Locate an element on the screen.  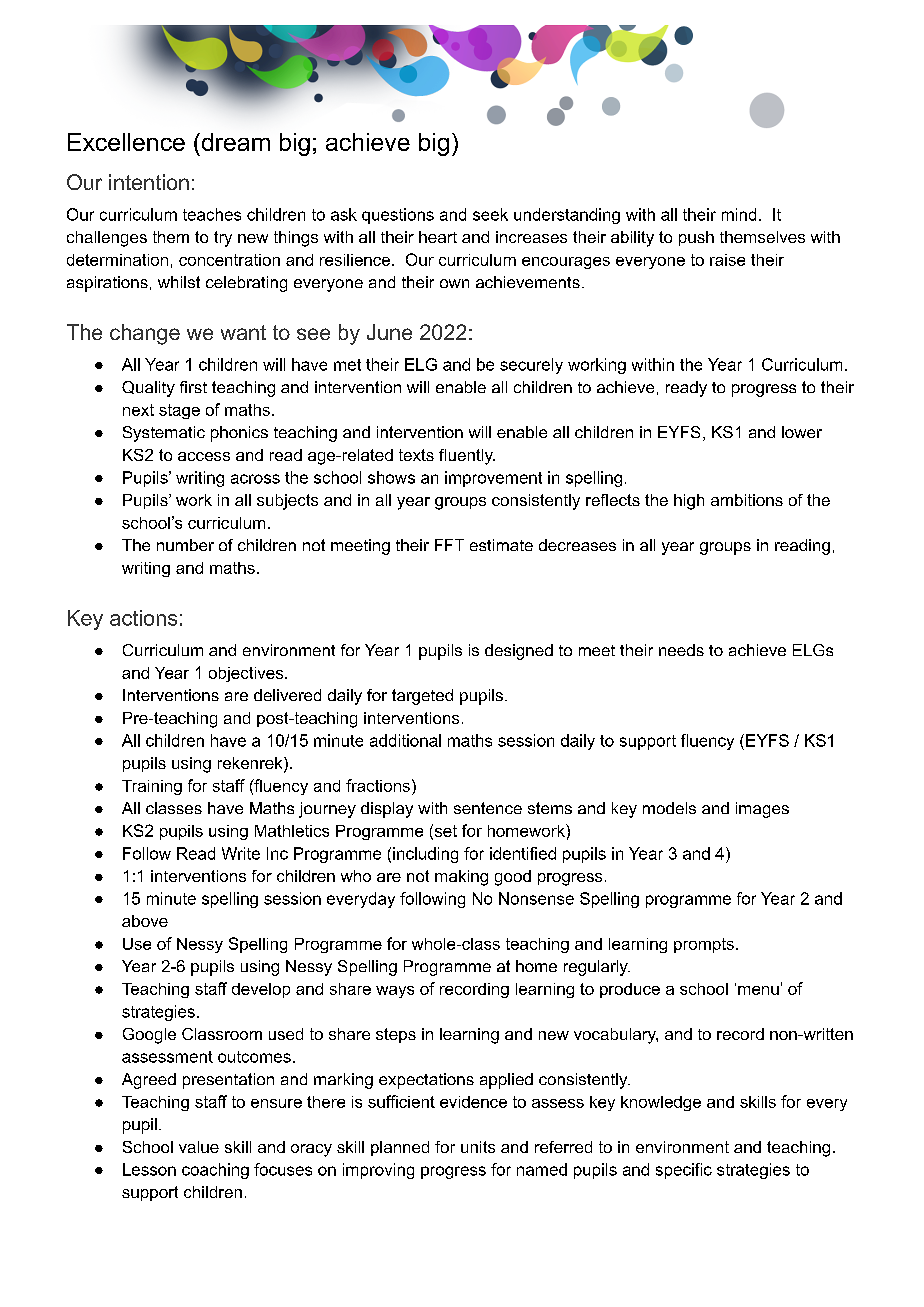
seek is located at coordinates (490, 214).
